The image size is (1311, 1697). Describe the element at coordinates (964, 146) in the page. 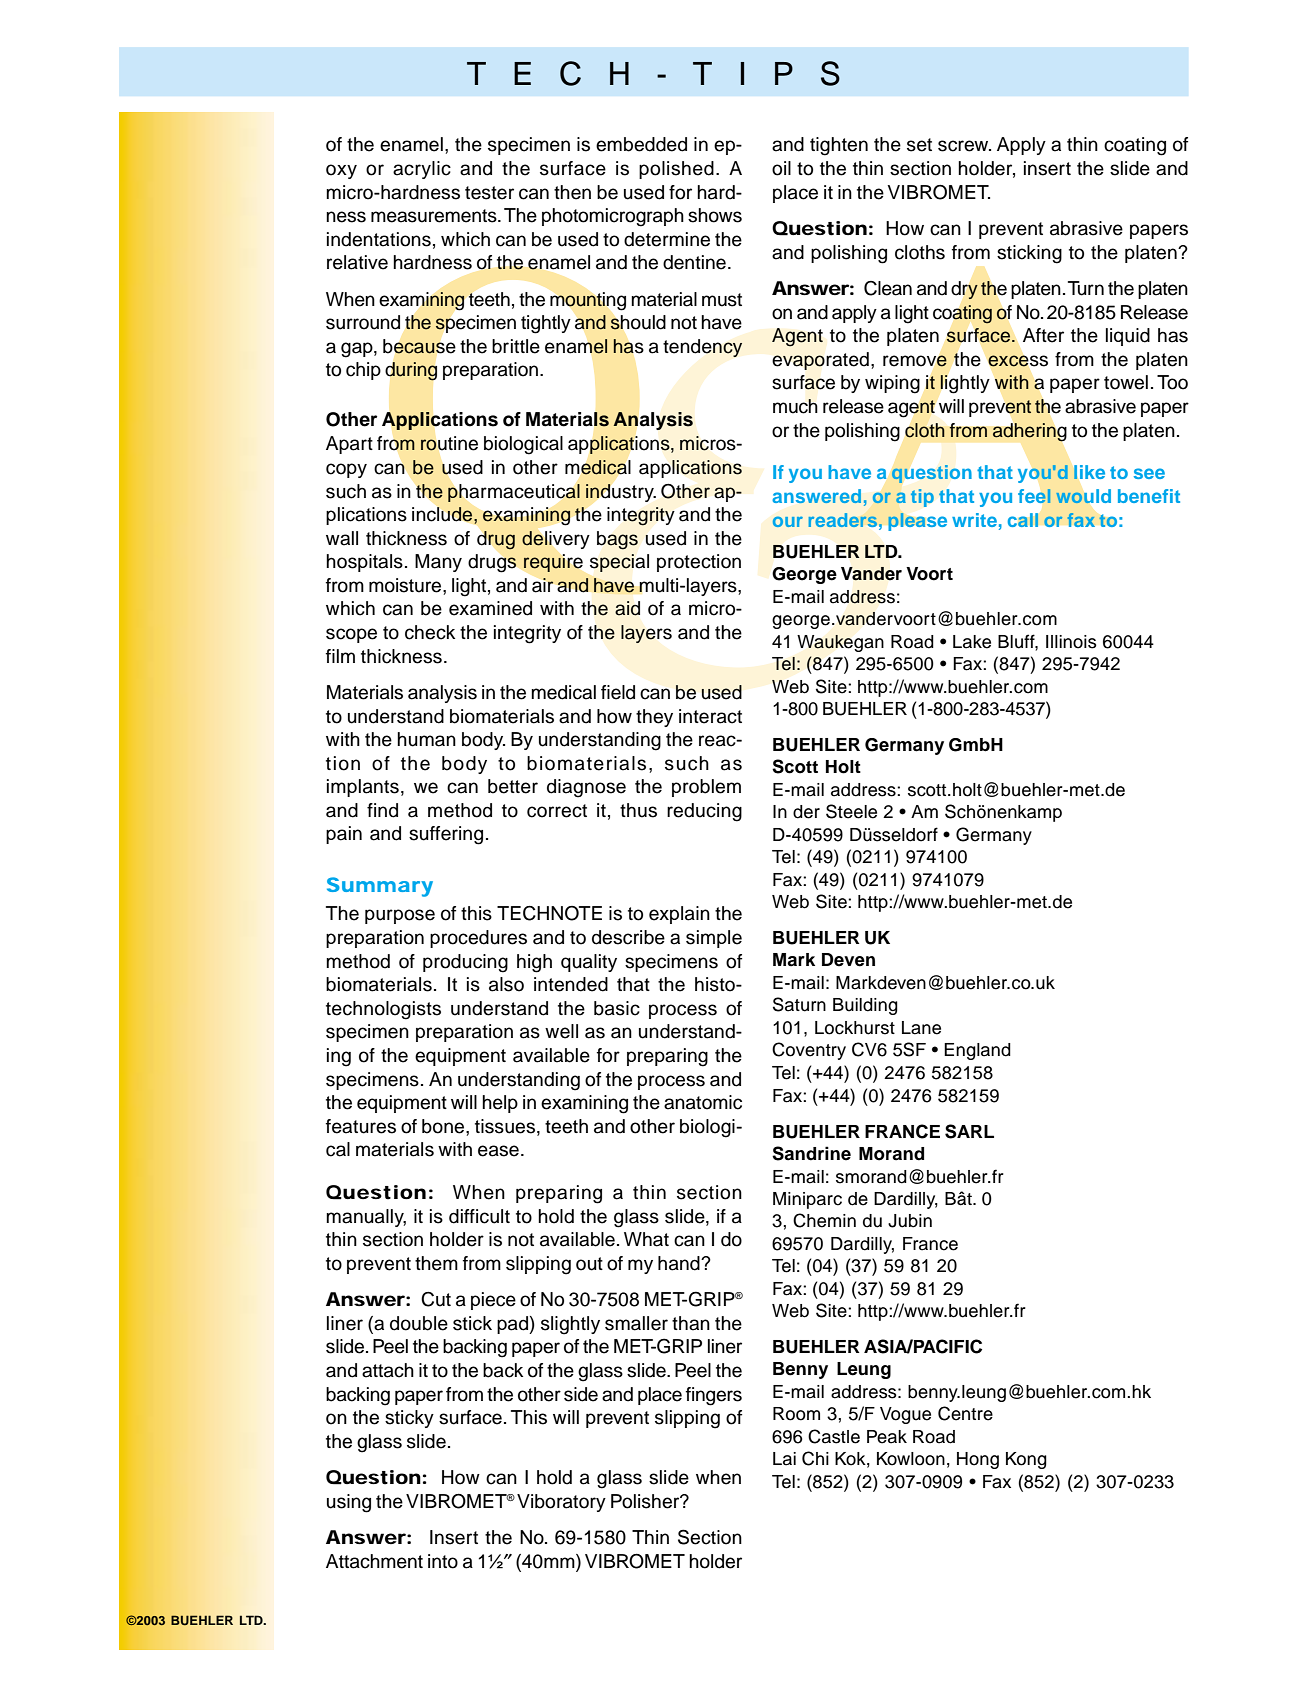

I see `screw` at that location.
